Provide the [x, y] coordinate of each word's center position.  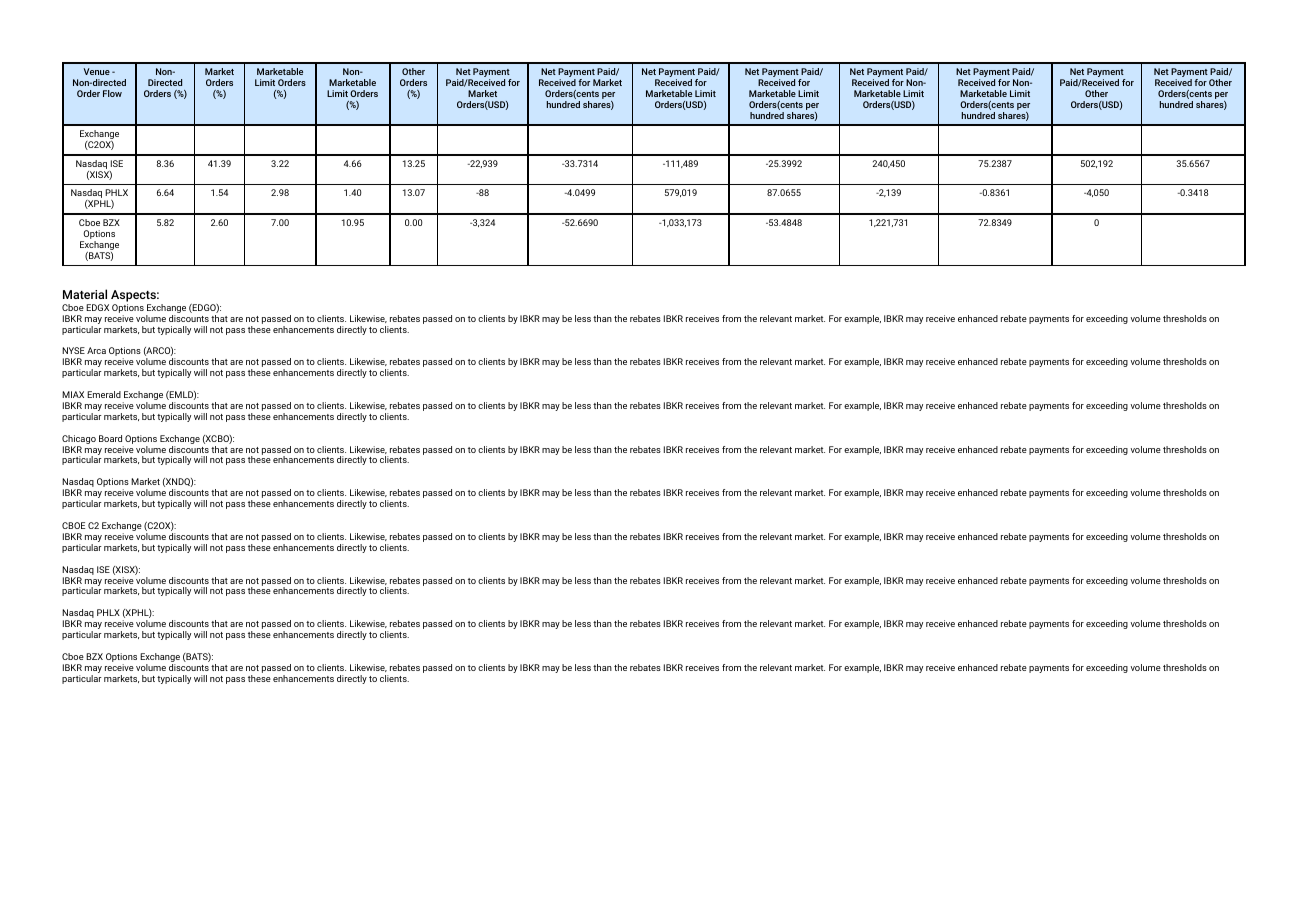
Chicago [79, 441]
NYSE [73, 350]
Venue [97, 71]
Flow [112, 93]
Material [85, 294]
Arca [96, 350]
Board [110, 438]
